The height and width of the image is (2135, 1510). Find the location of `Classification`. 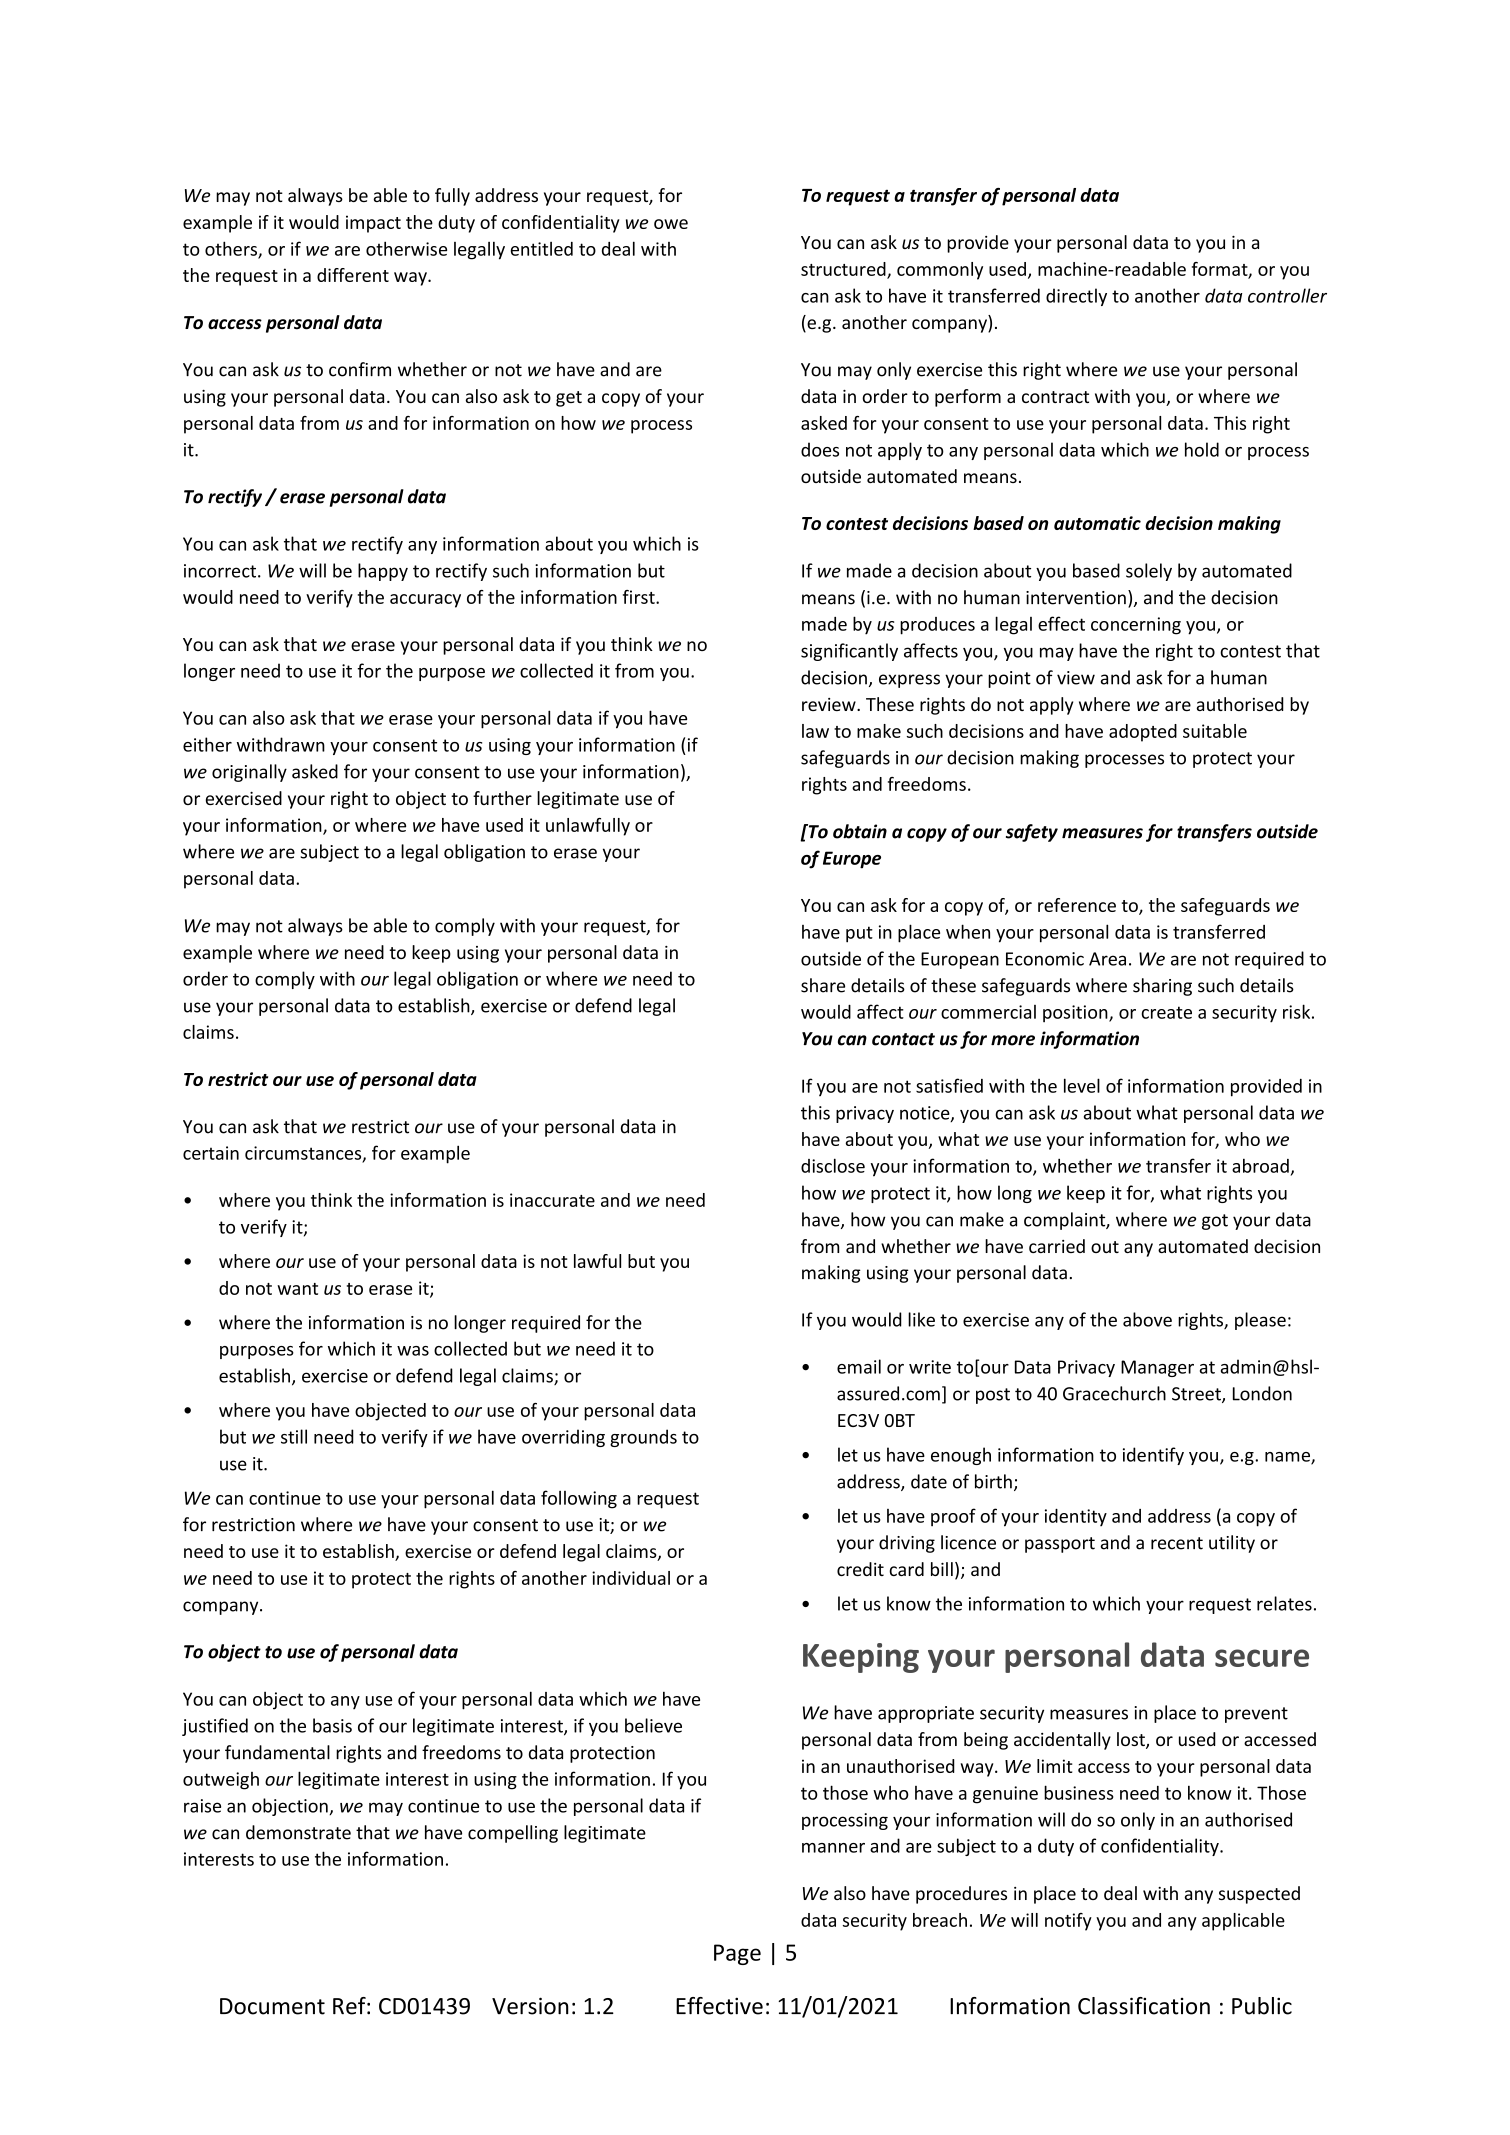

Classification is located at coordinates (1144, 2006).
